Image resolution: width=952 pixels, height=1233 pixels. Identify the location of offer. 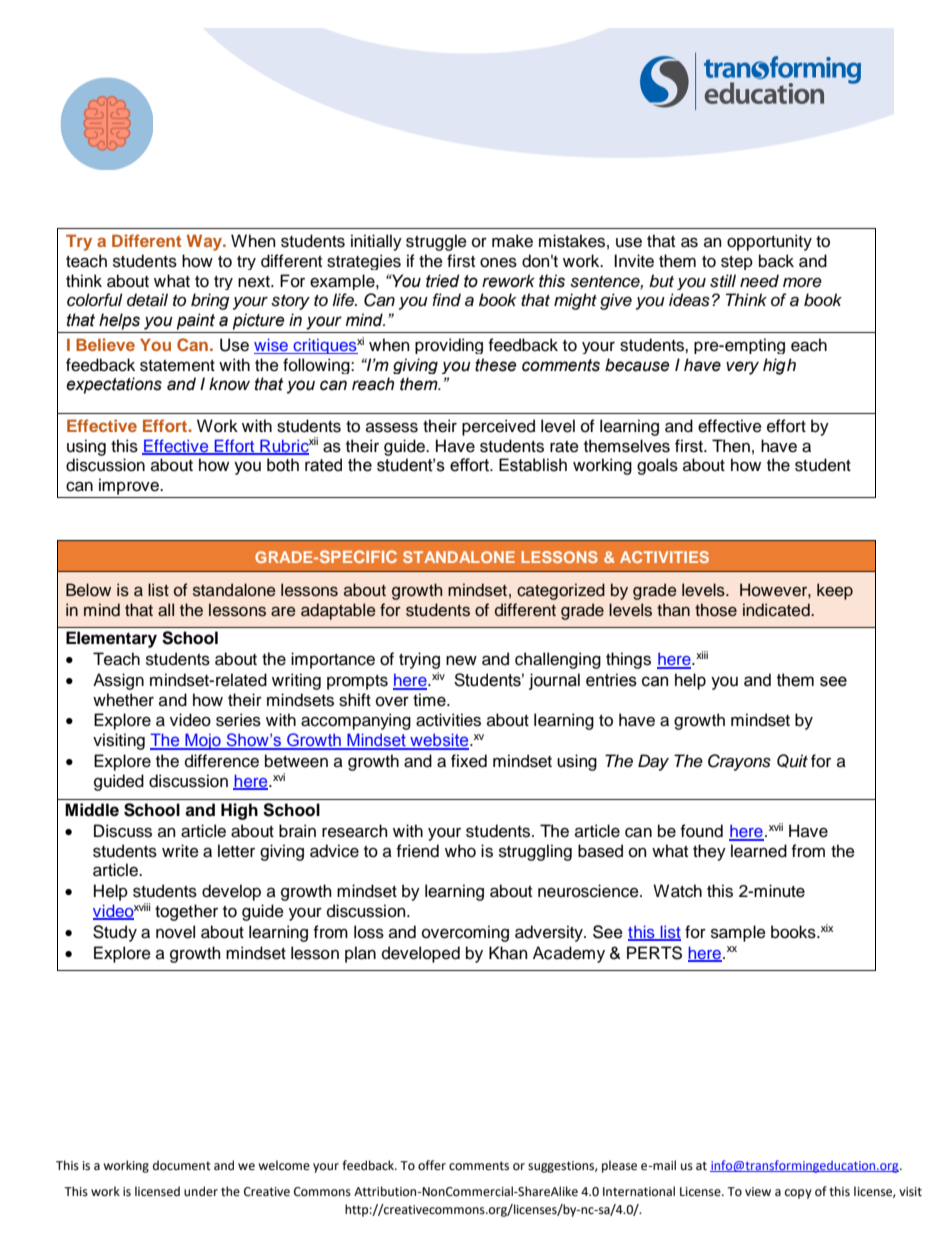
(432, 1165).
